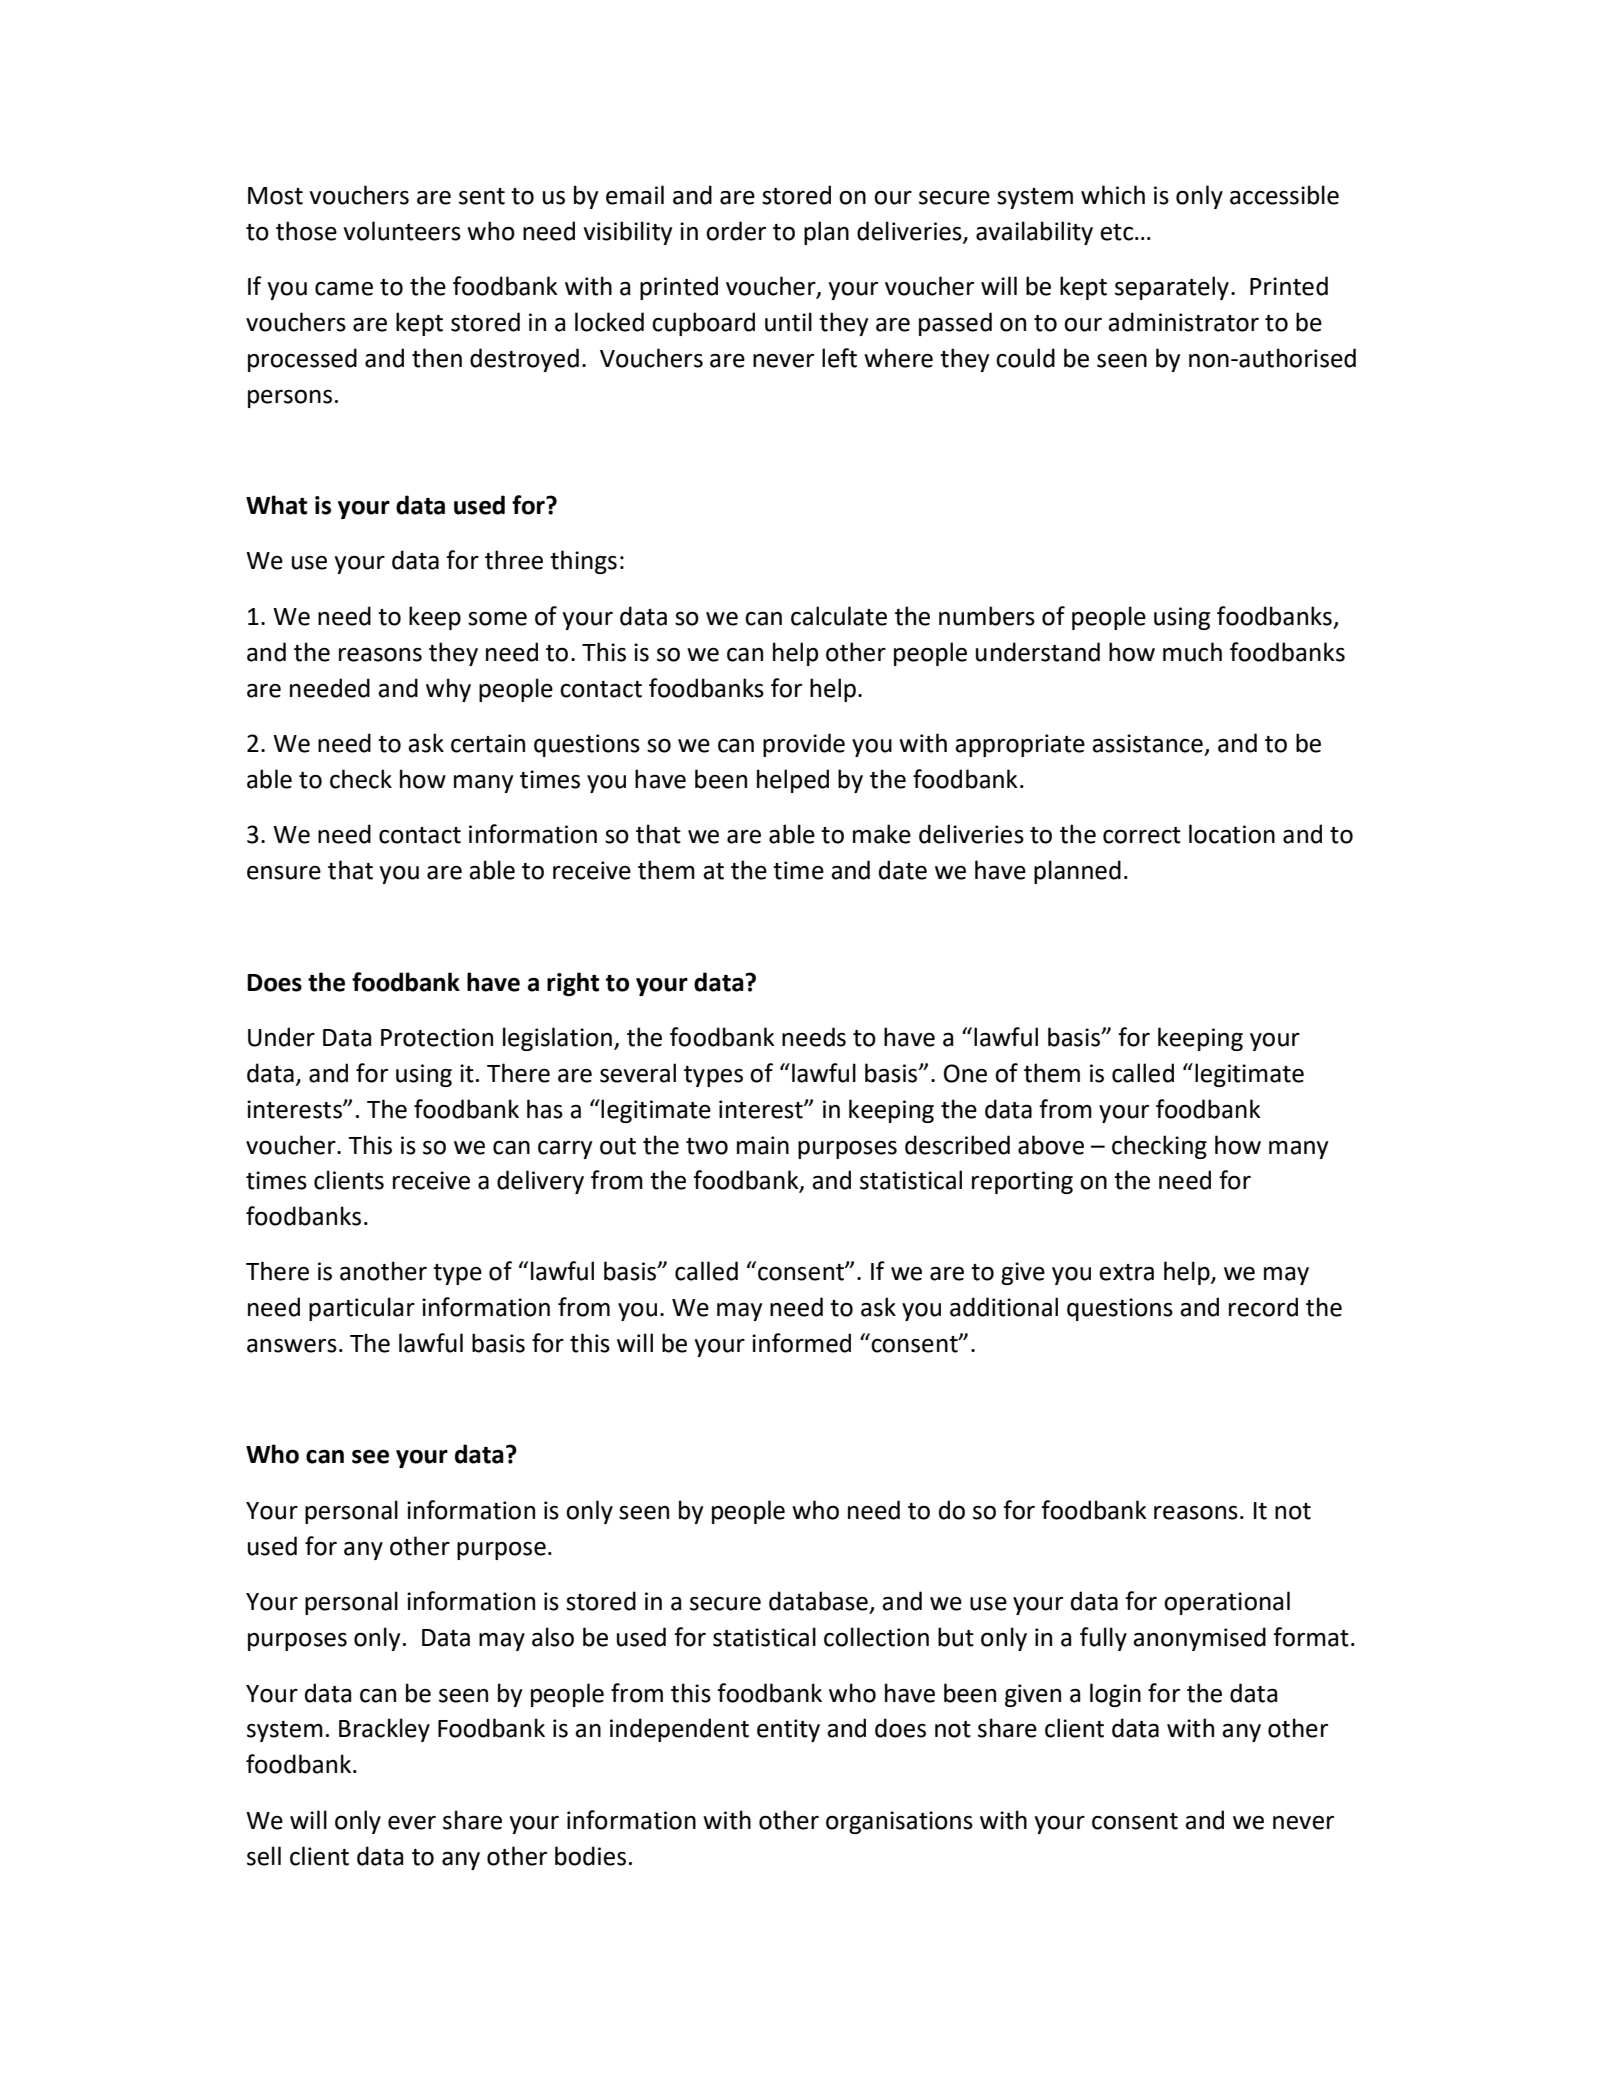 Image resolution: width=1609 pixels, height=2082 pixels. I want to click on etc, so click(1118, 232).
